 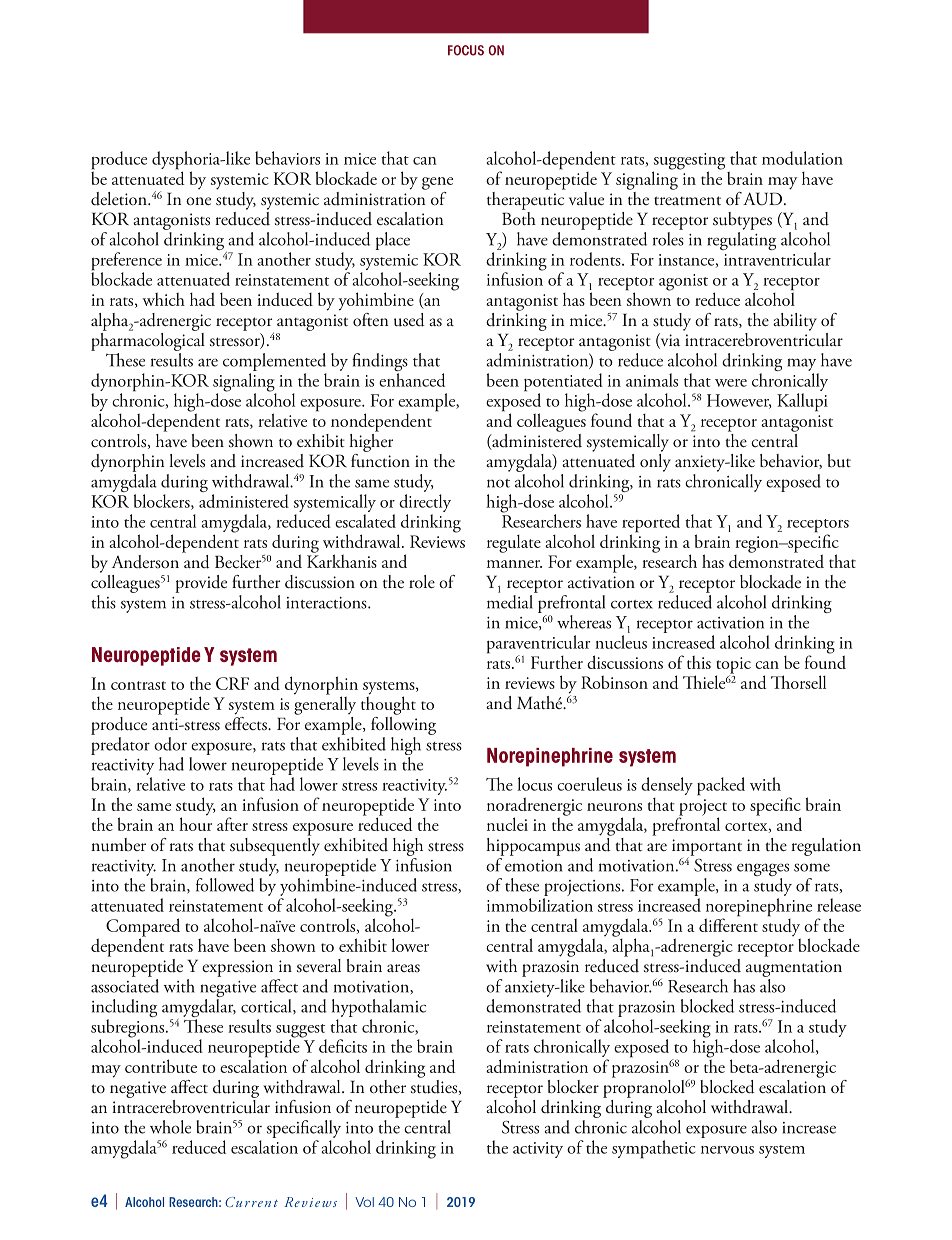 What do you see at coordinates (802, 158) in the screenshot?
I see `modulation` at bounding box center [802, 158].
